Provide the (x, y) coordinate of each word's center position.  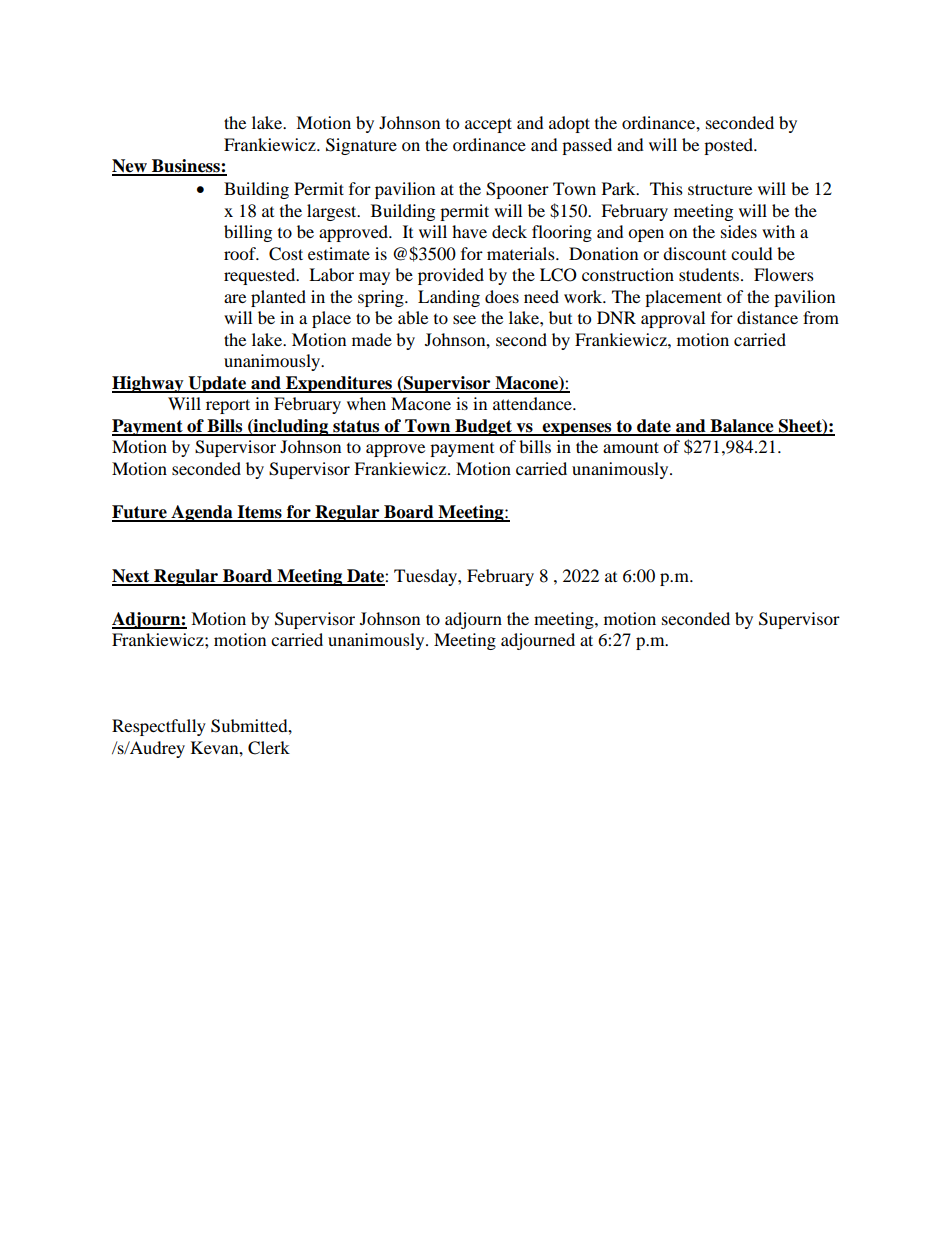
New (130, 167)
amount (631, 447)
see (464, 319)
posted (730, 146)
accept (488, 125)
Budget (483, 427)
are (235, 298)
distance (767, 317)
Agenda (202, 513)
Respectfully (159, 727)
